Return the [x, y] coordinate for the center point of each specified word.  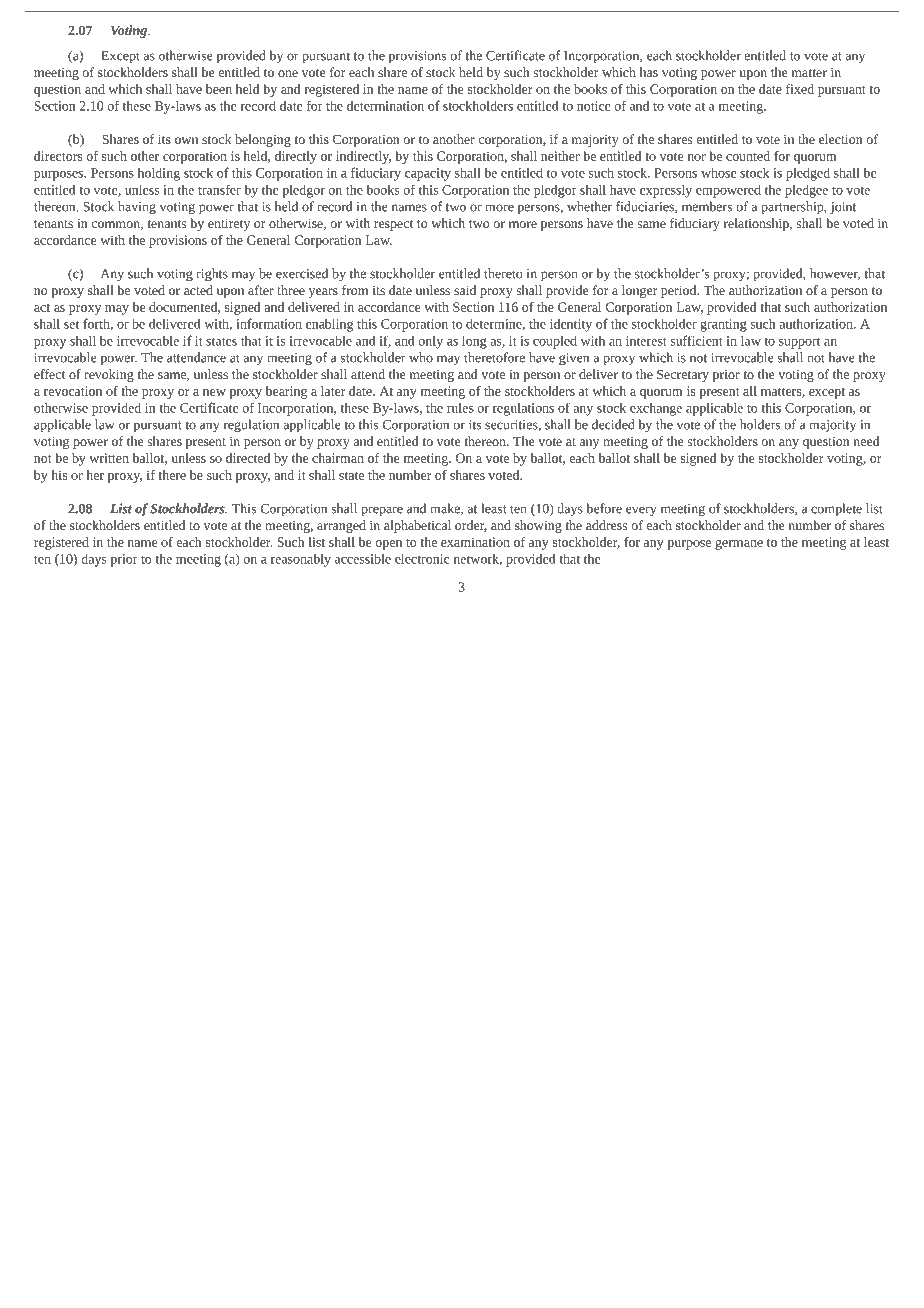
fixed [800, 89]
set [71, 324]
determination [385, 105]
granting [723, 325]
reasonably [301, 560]
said [465, 290]
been [219, 89]
